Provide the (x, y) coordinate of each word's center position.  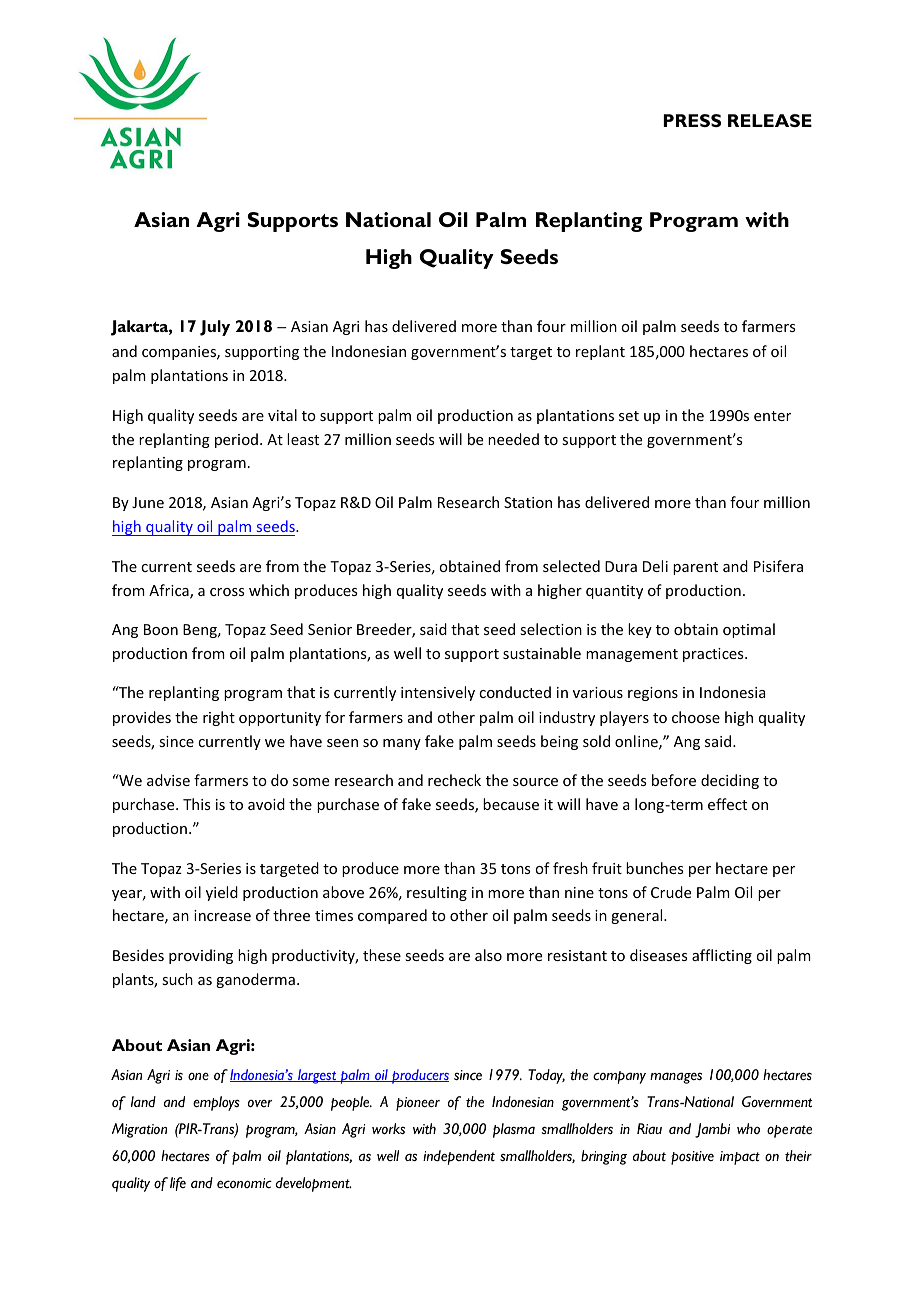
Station (528, 502)
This (196, 804)
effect (727, 804)
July (215, 328)
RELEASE (770, 120)
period (236, 440)
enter (772, 416)
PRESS (692, 120)
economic (244, 1183)
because (511, 804)
